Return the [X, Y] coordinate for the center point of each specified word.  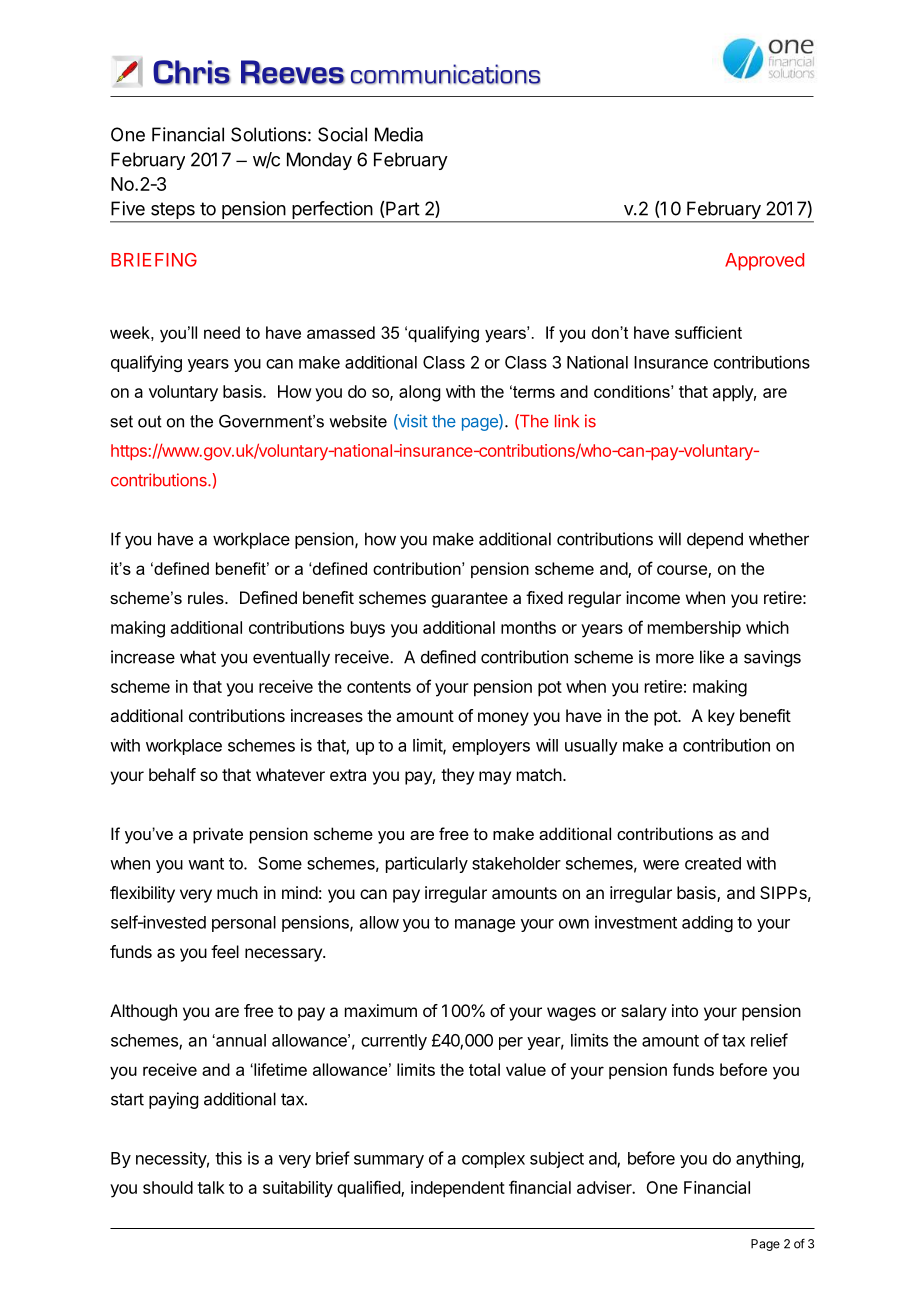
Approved [764, 262]
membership [694, 629]
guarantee [469, 600]
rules [207, 597]
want [206, 864]
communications [446, 74]
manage [485, 925]
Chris [192, 72]
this [228, 1158]
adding [707, 923]
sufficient [708, 332]
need [222, 332]
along [419, 393]
